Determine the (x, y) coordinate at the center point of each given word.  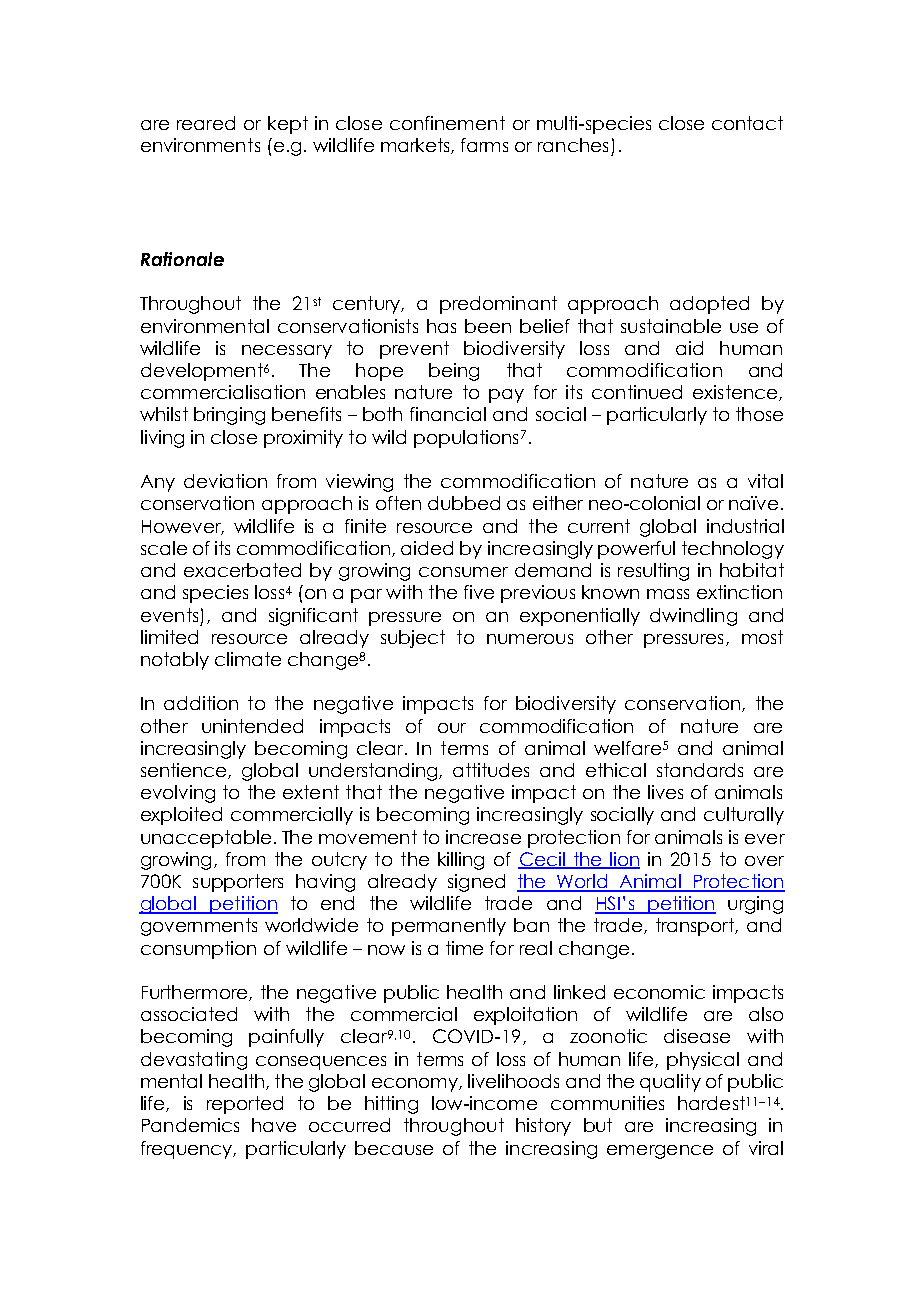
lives (665, 792)
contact (747, 123)
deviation (225, 481)
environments (200, 145)
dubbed (464, 503)
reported (245, 1105)
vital (765, 481)
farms (484, 145)
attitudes (491, 770)
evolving (178, 794)
